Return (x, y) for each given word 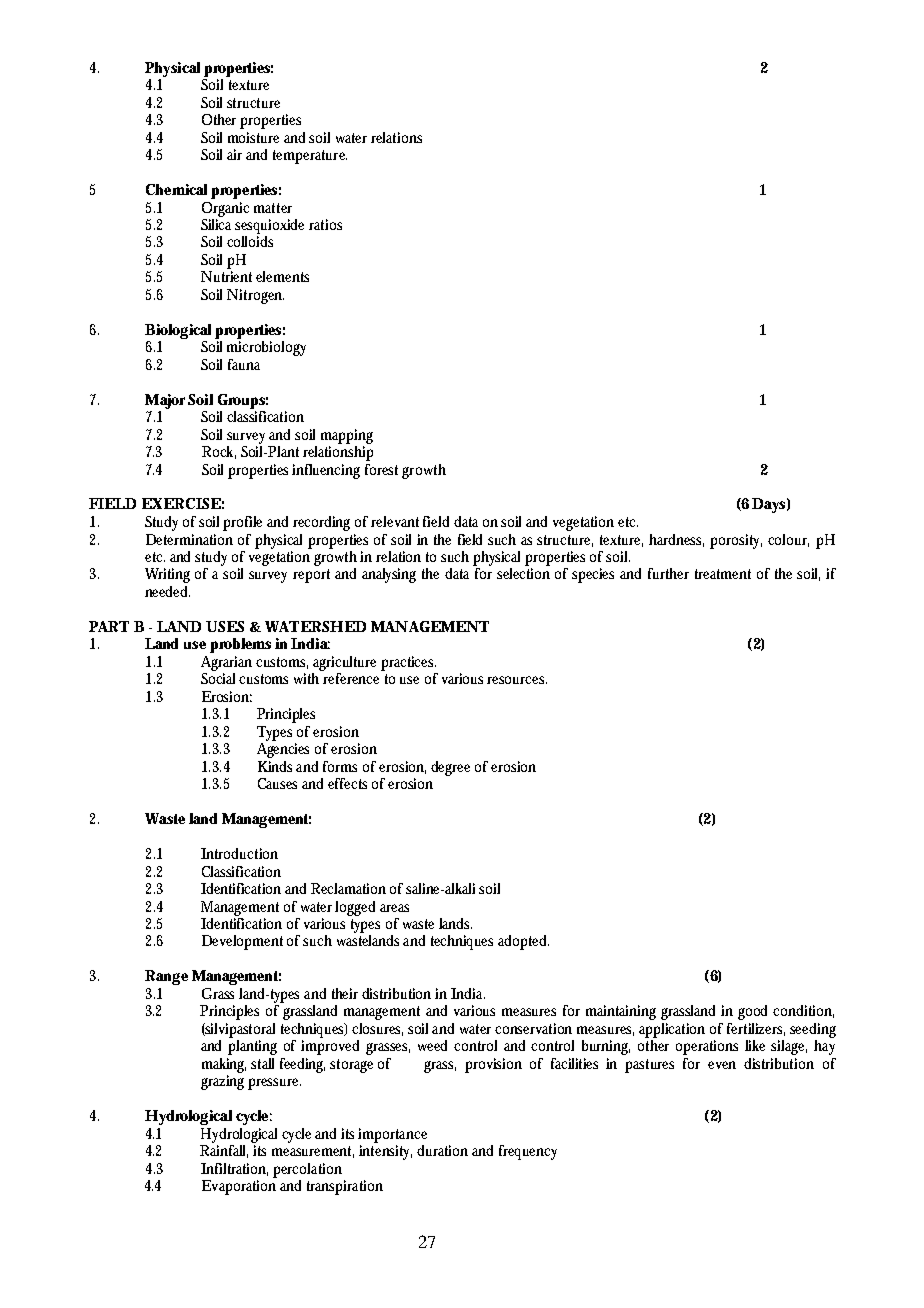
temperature (310, 157)
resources (517, 680)
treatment (723, 574)
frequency (528, 1152)
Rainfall (224, 1150)
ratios (325, 224)
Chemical (176, 189)
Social (220, 677)
